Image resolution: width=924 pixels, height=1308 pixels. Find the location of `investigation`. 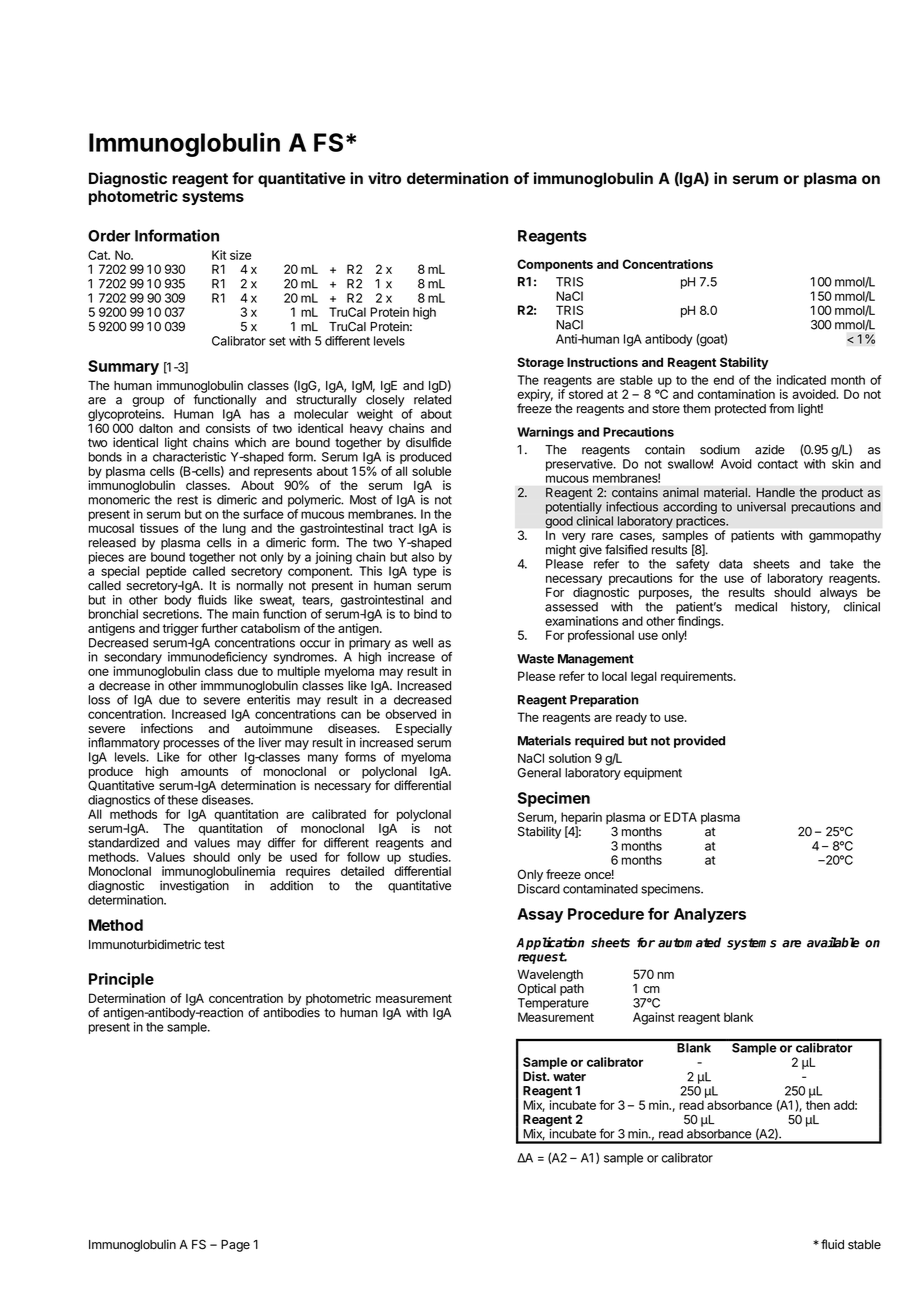

investigation is located at coordinates (194, 886).
